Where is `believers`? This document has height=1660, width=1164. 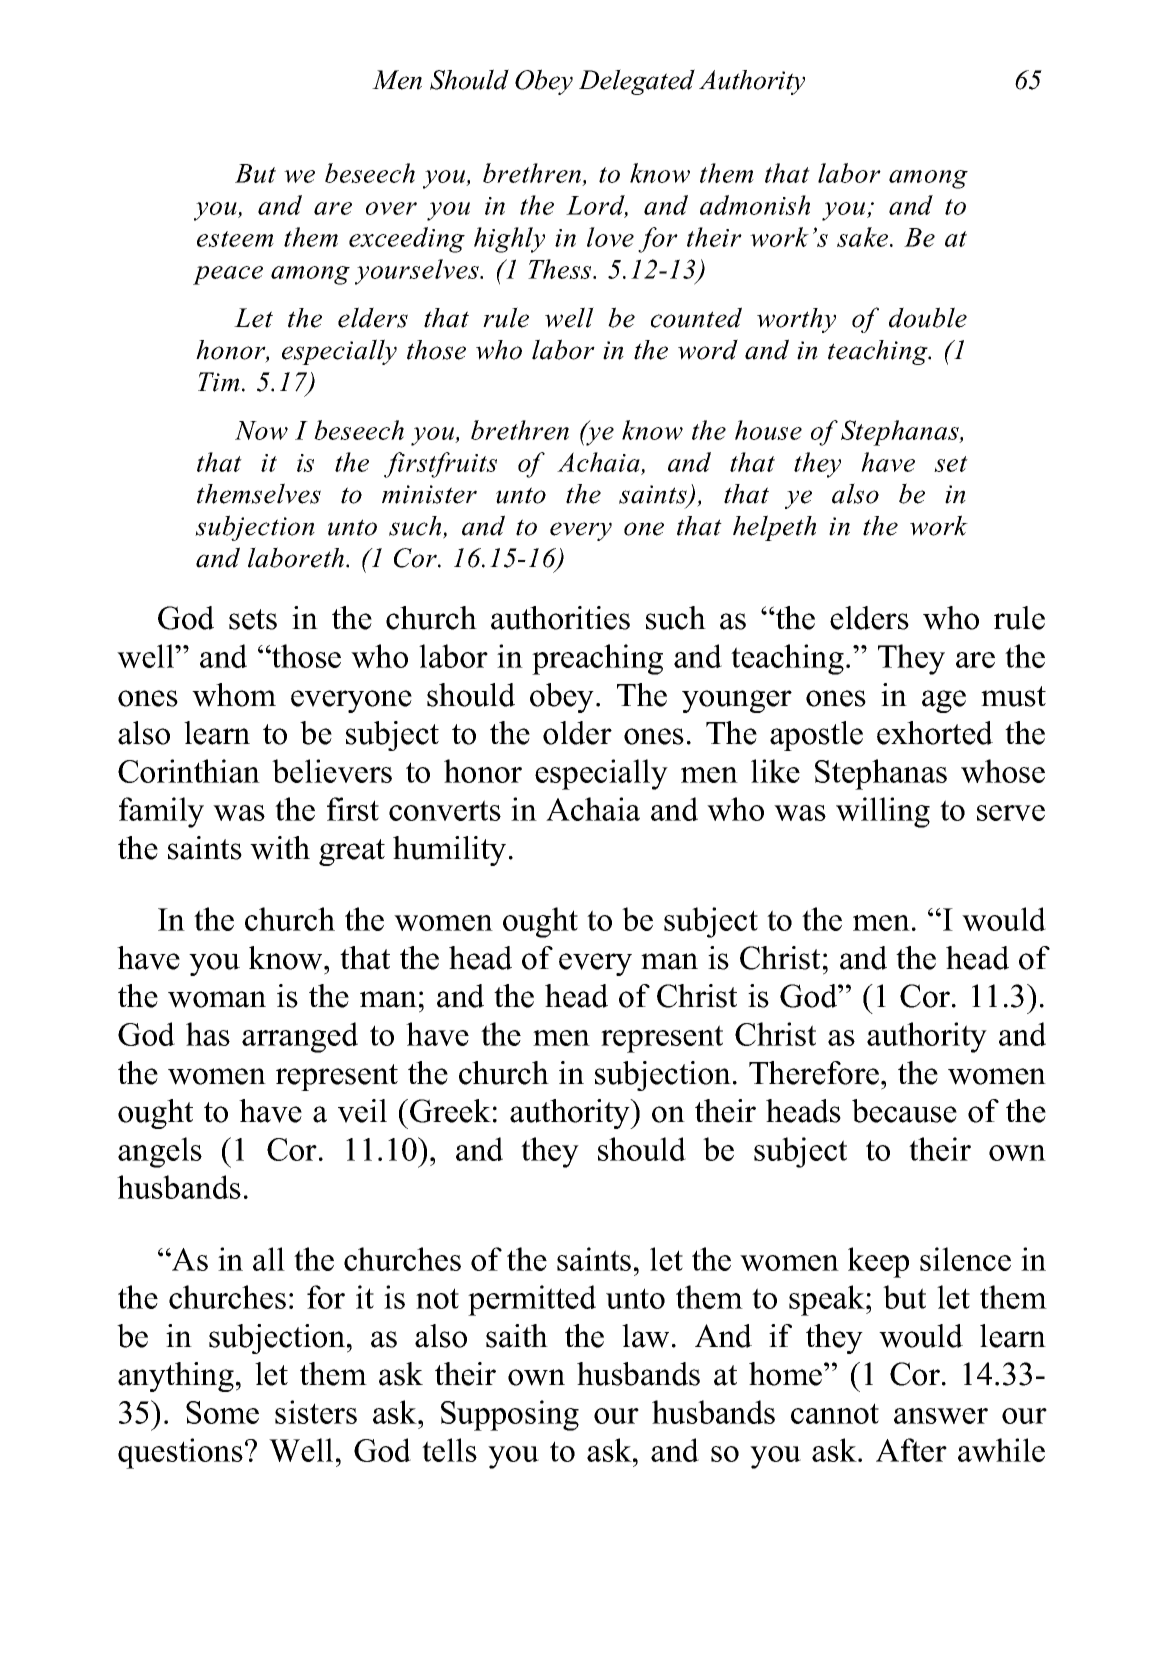 believers is located at coordinates (332, 771).
